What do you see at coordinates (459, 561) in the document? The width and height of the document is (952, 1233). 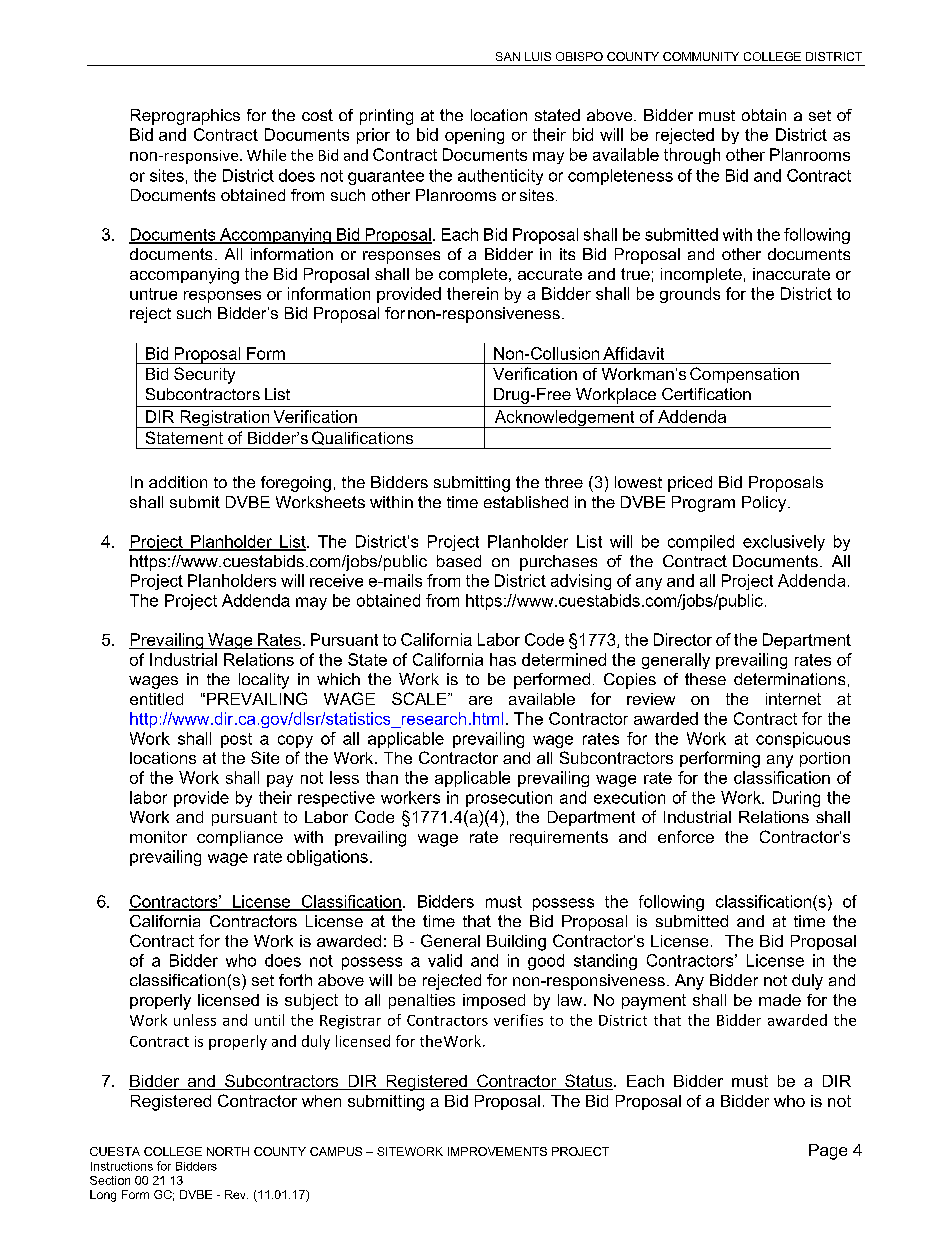 I see `based` at bounding box center [459, 561].
